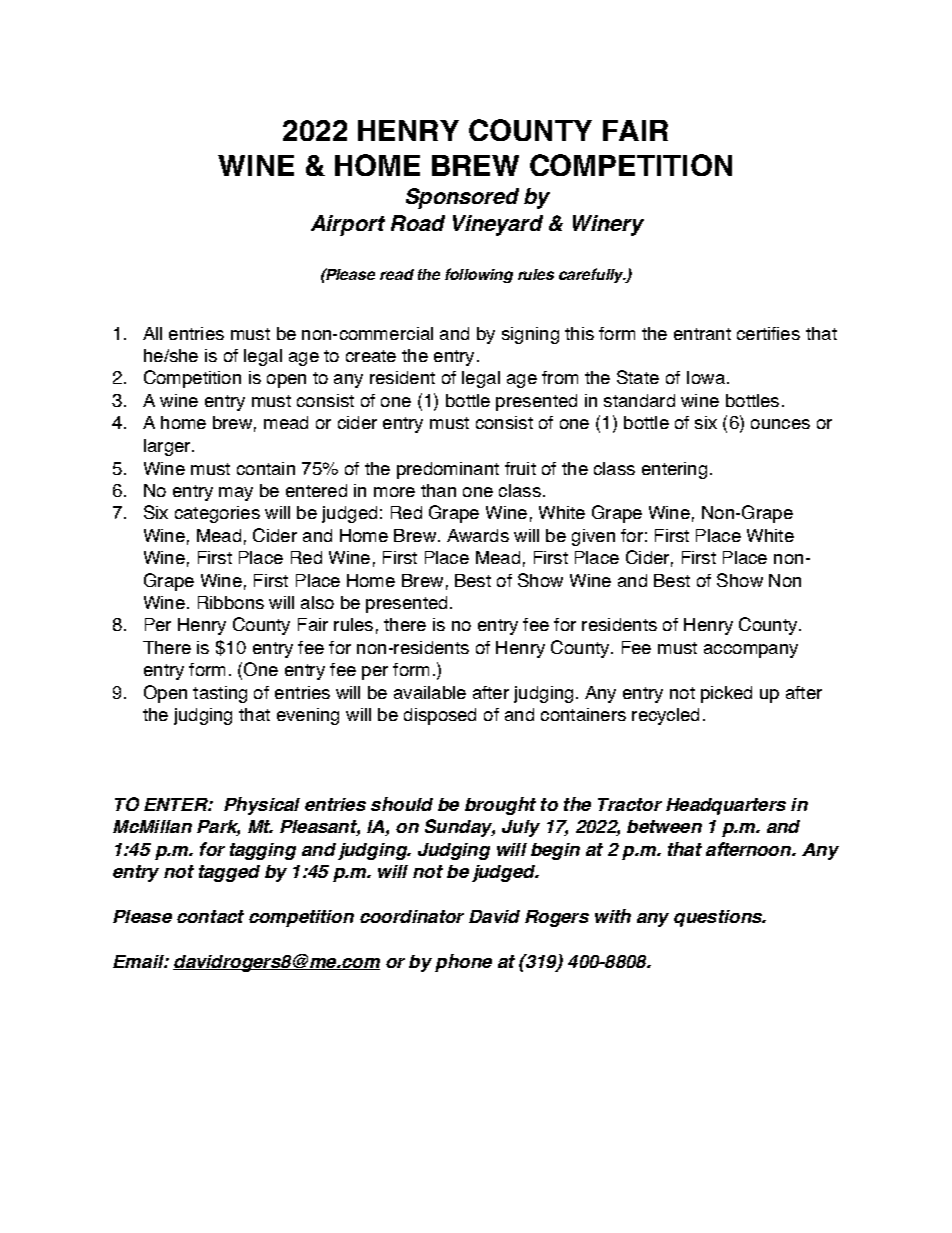  I want to click on contact, so click(210, 916).
